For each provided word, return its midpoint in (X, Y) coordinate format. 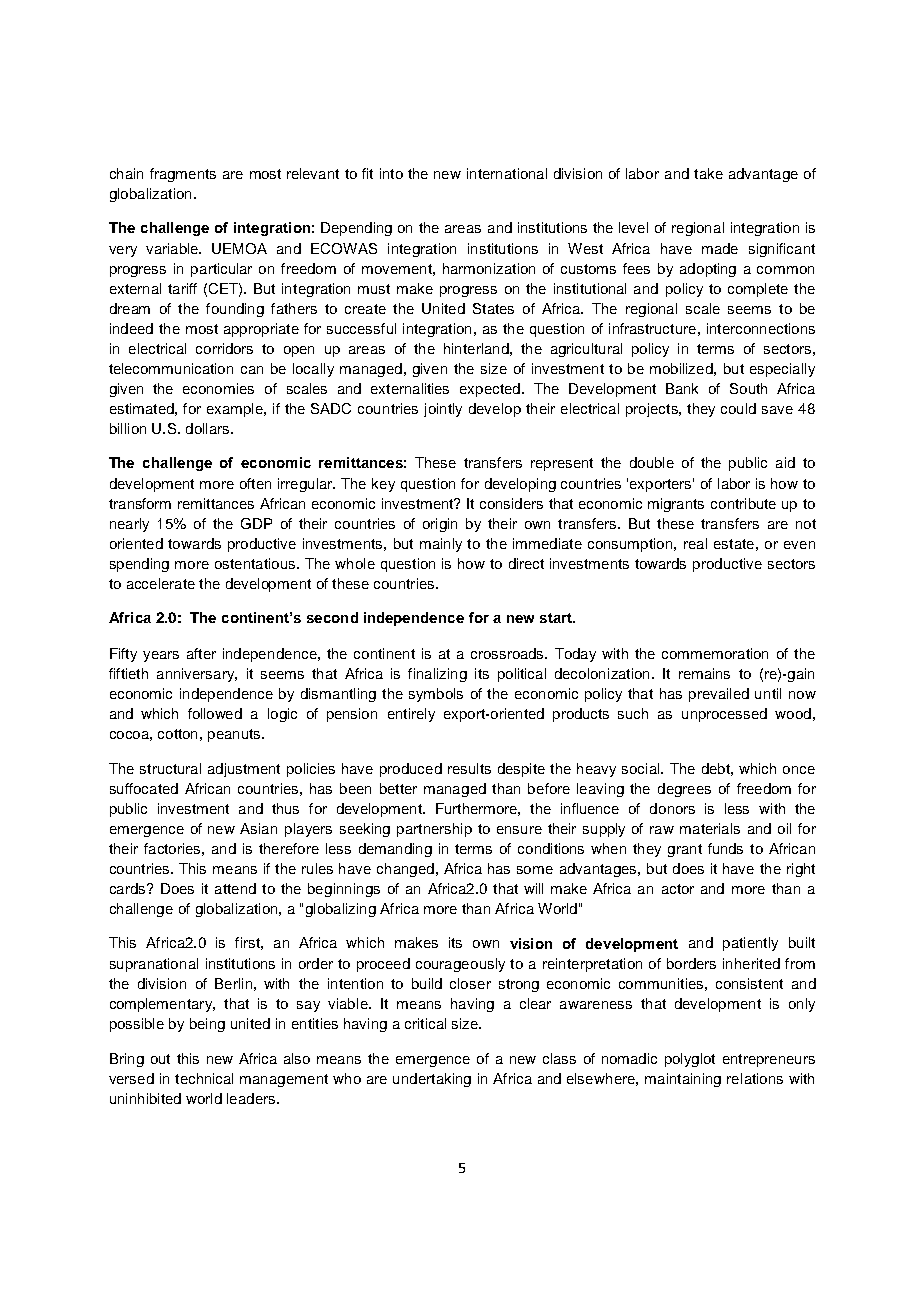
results (469, 768)
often (255, 483)
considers (511, 503)
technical (204, 1078)
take (708, 173)
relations (755, 1078)
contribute (743, 503)
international (507, 173)
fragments (183, 175)
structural (170, 768)
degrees (684, 790)
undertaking (432, 1080)
